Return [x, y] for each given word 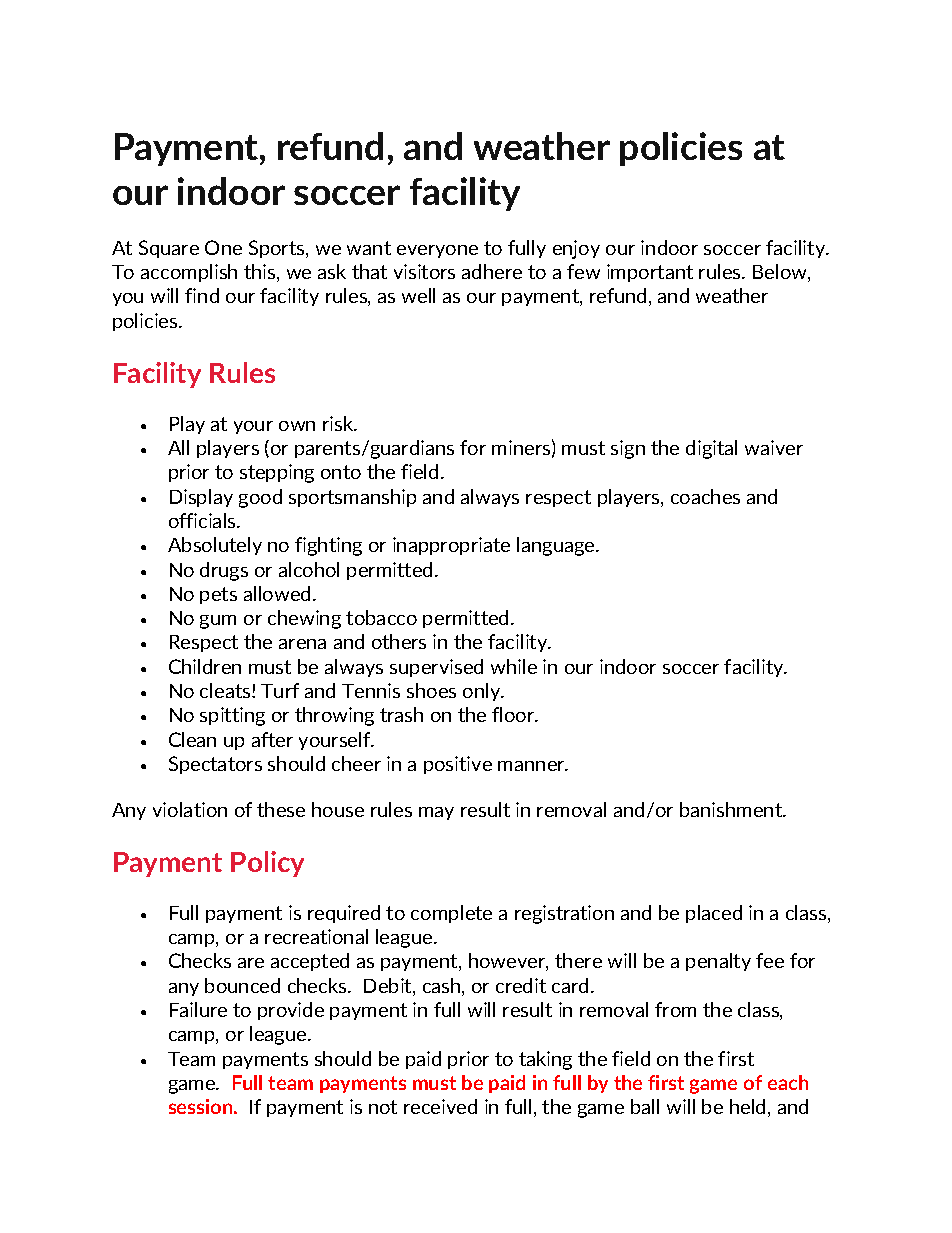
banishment [732, 809]
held [747, 1106]
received [440, 1106]
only [483, 692]
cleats [226, 690]
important [650, 273]
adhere [492, 271]
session [202, 1106]
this [261, 273]
